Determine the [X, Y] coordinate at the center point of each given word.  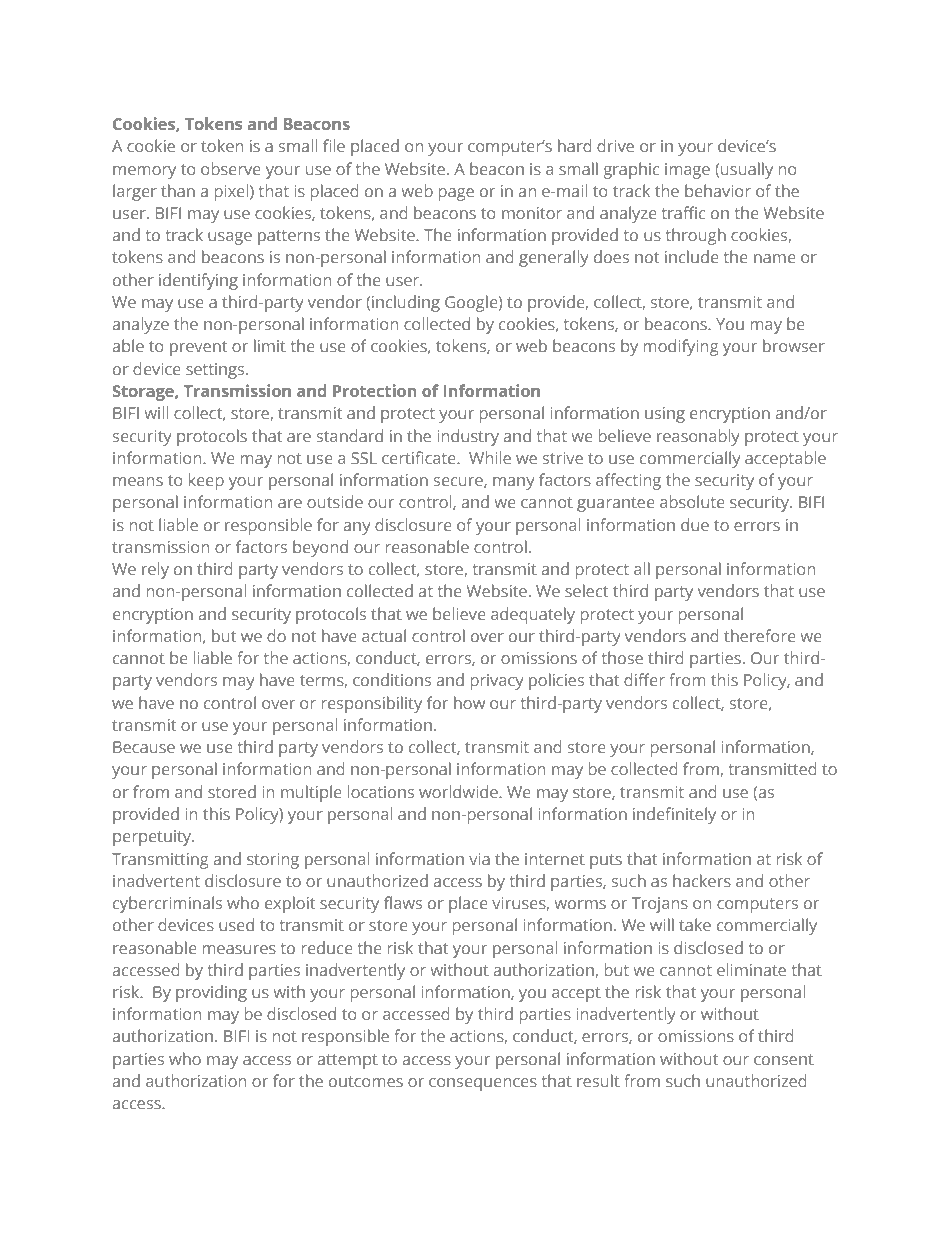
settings [216, 371]
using [665, 415]
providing [211, 993]
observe [231, 168]
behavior [718, 190]
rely [155, 570]
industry [468, 437]
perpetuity [153, 838]
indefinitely [674, 815]
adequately [533, 615]
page [456, 194]
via [479, 859]
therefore [760, 635]
